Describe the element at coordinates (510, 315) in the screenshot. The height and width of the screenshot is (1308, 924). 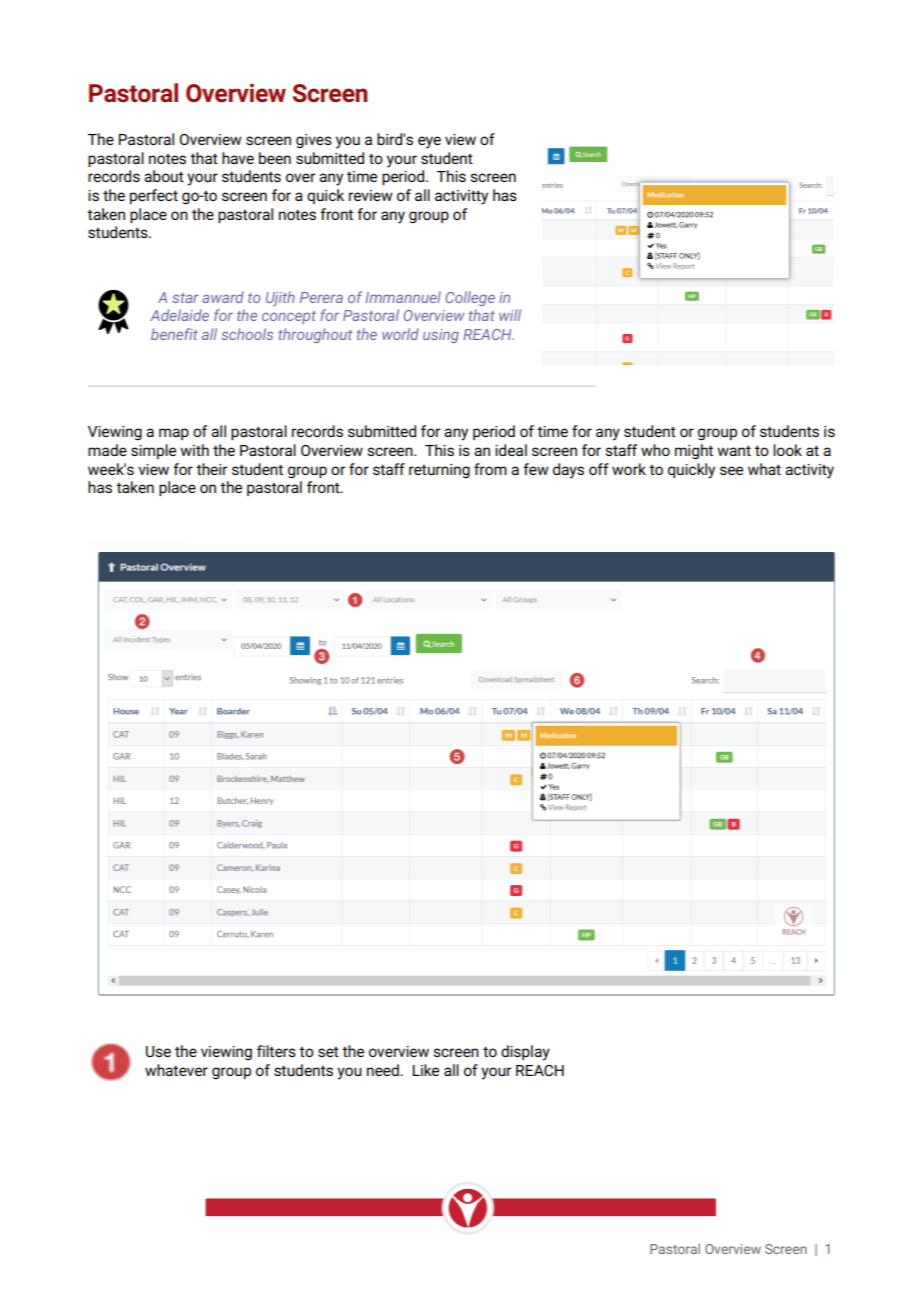
I see `will` at that location.
